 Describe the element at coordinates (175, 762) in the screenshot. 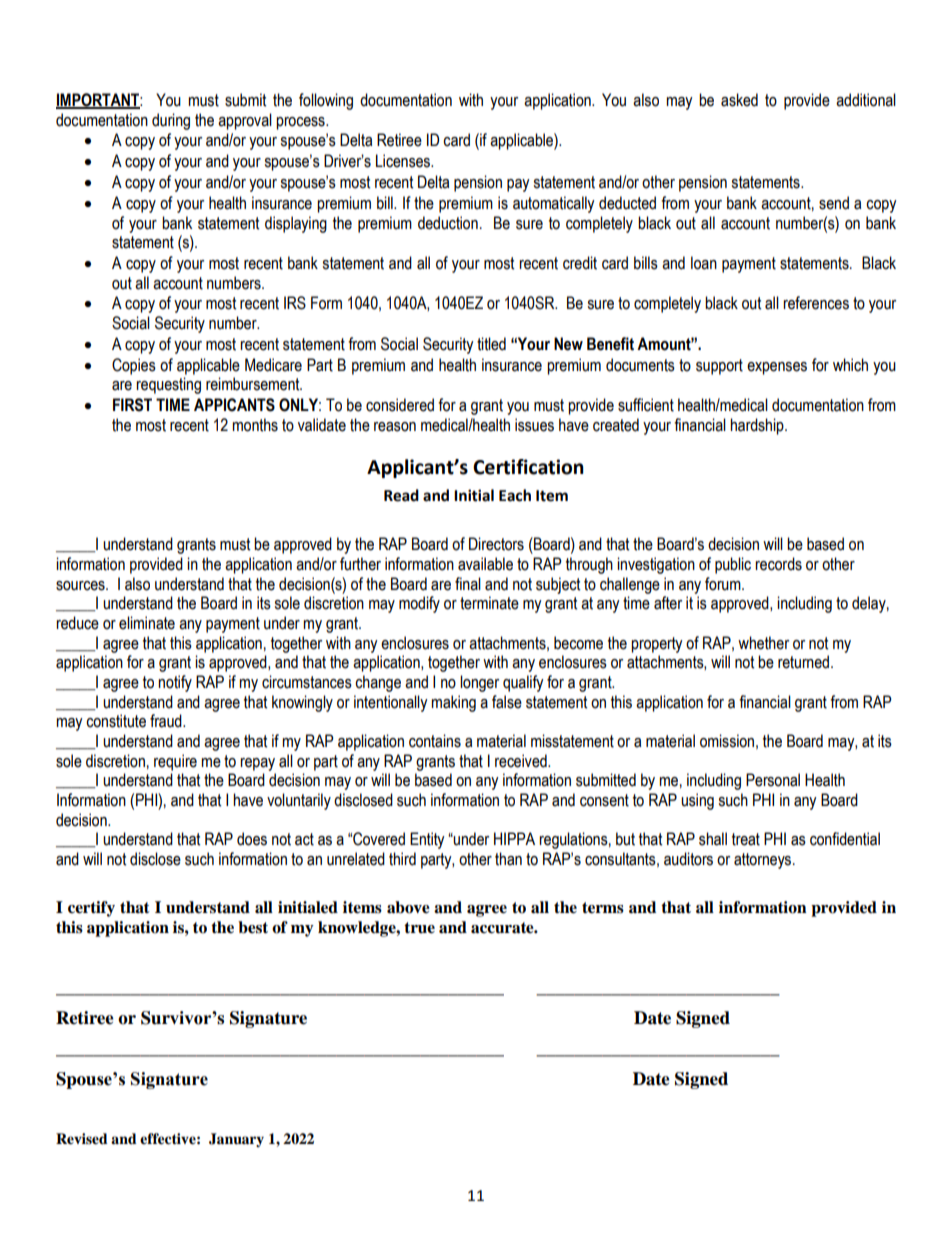

I see `require` at that location.
